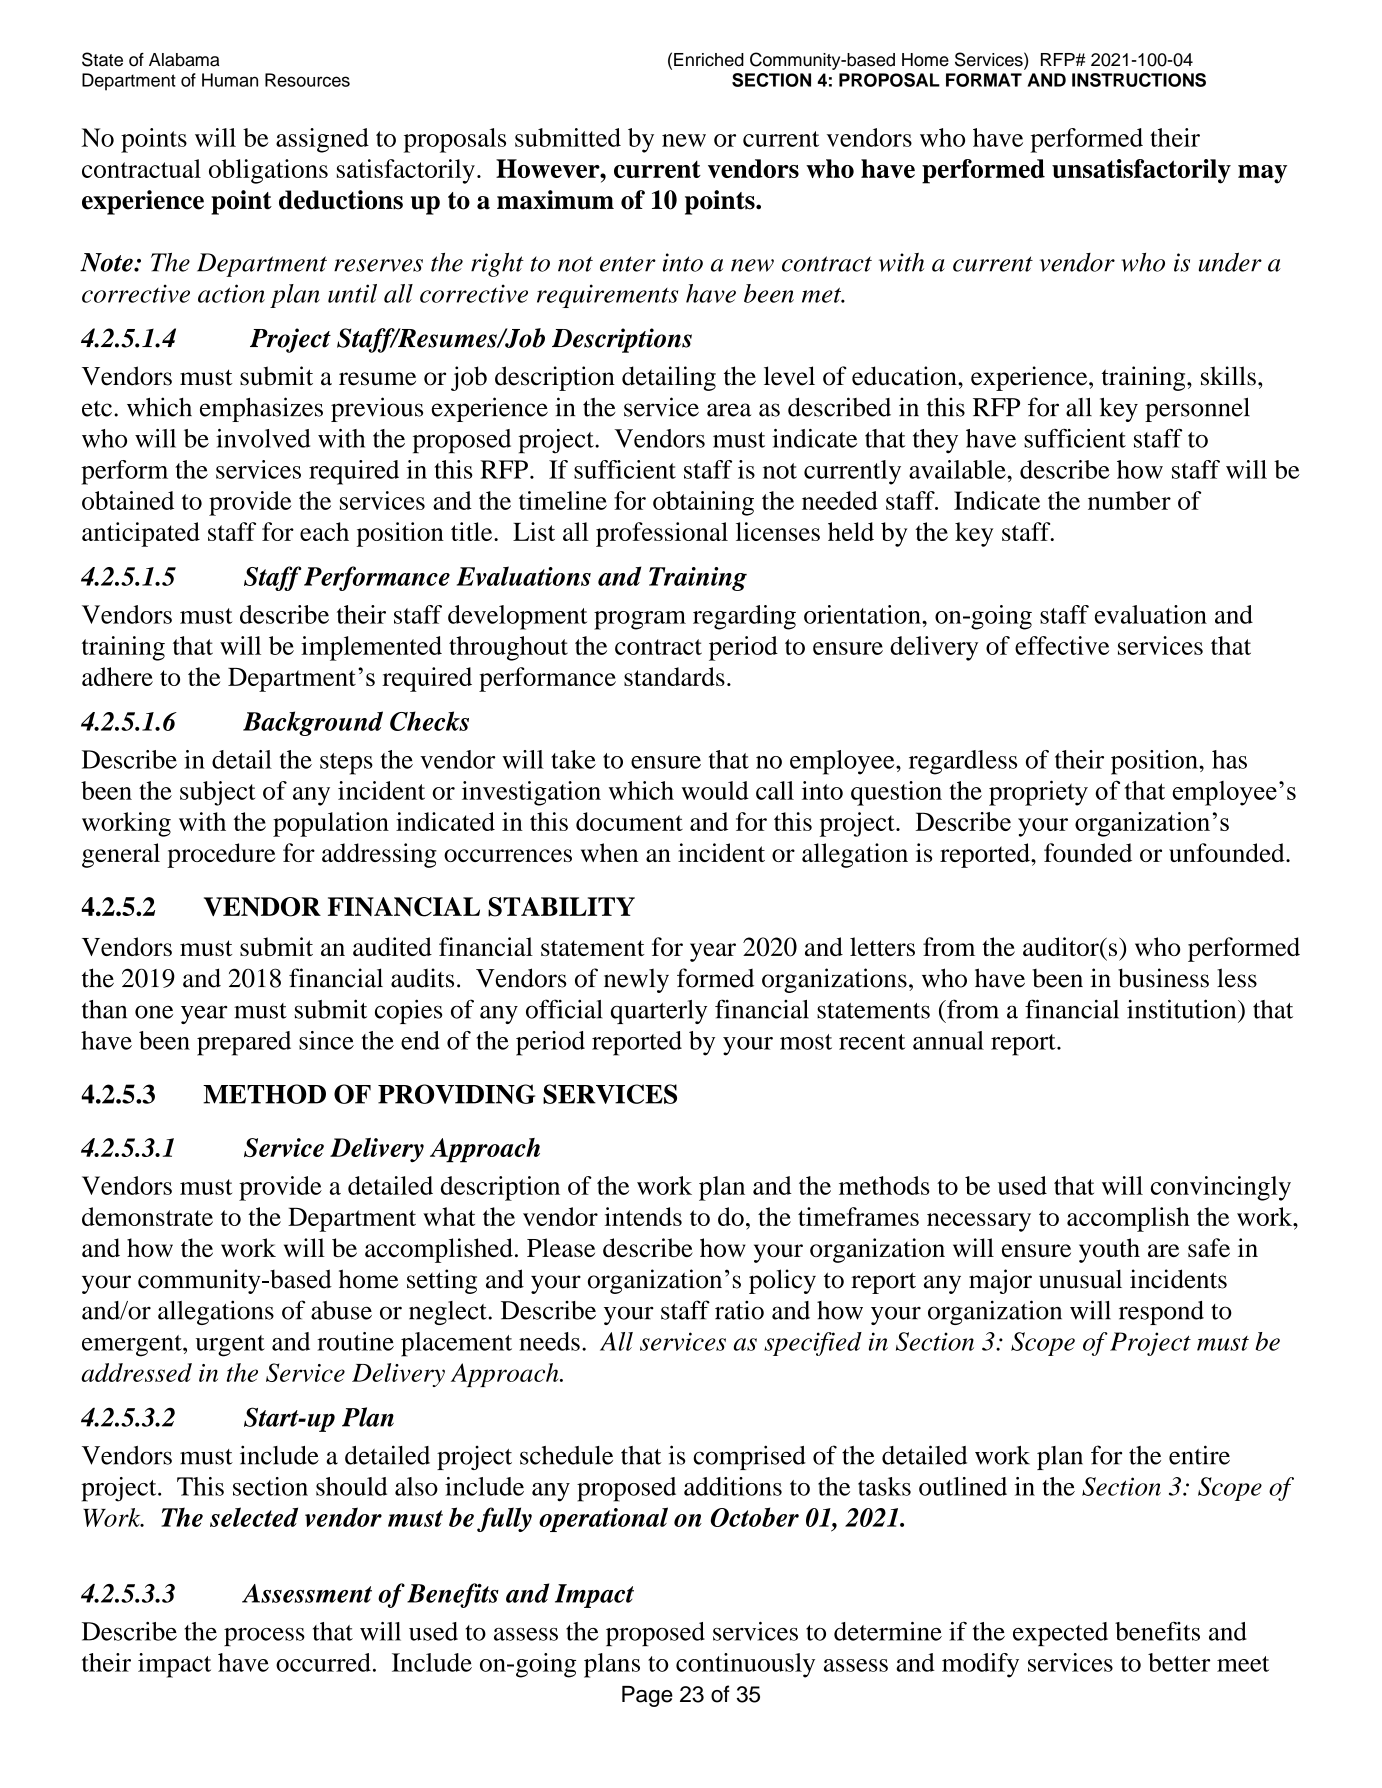 The height and width of the screenshot is (1788, 1382). What do you see at coordinates (709, 60) in the screenshot?
I see `Enriched` at bounding box center [709, 60].
